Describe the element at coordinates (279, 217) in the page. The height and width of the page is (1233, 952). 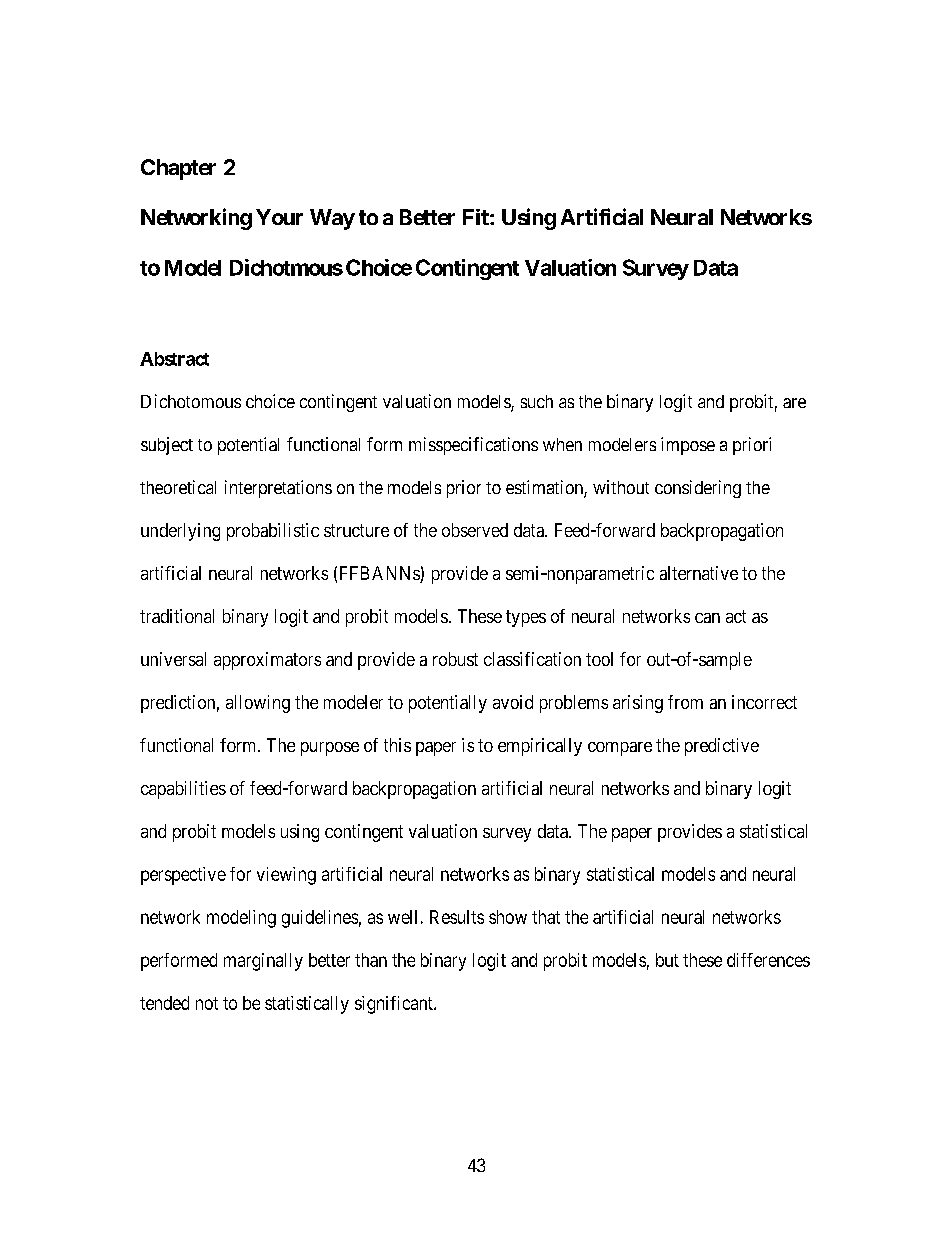
I see `Your` at that location.
